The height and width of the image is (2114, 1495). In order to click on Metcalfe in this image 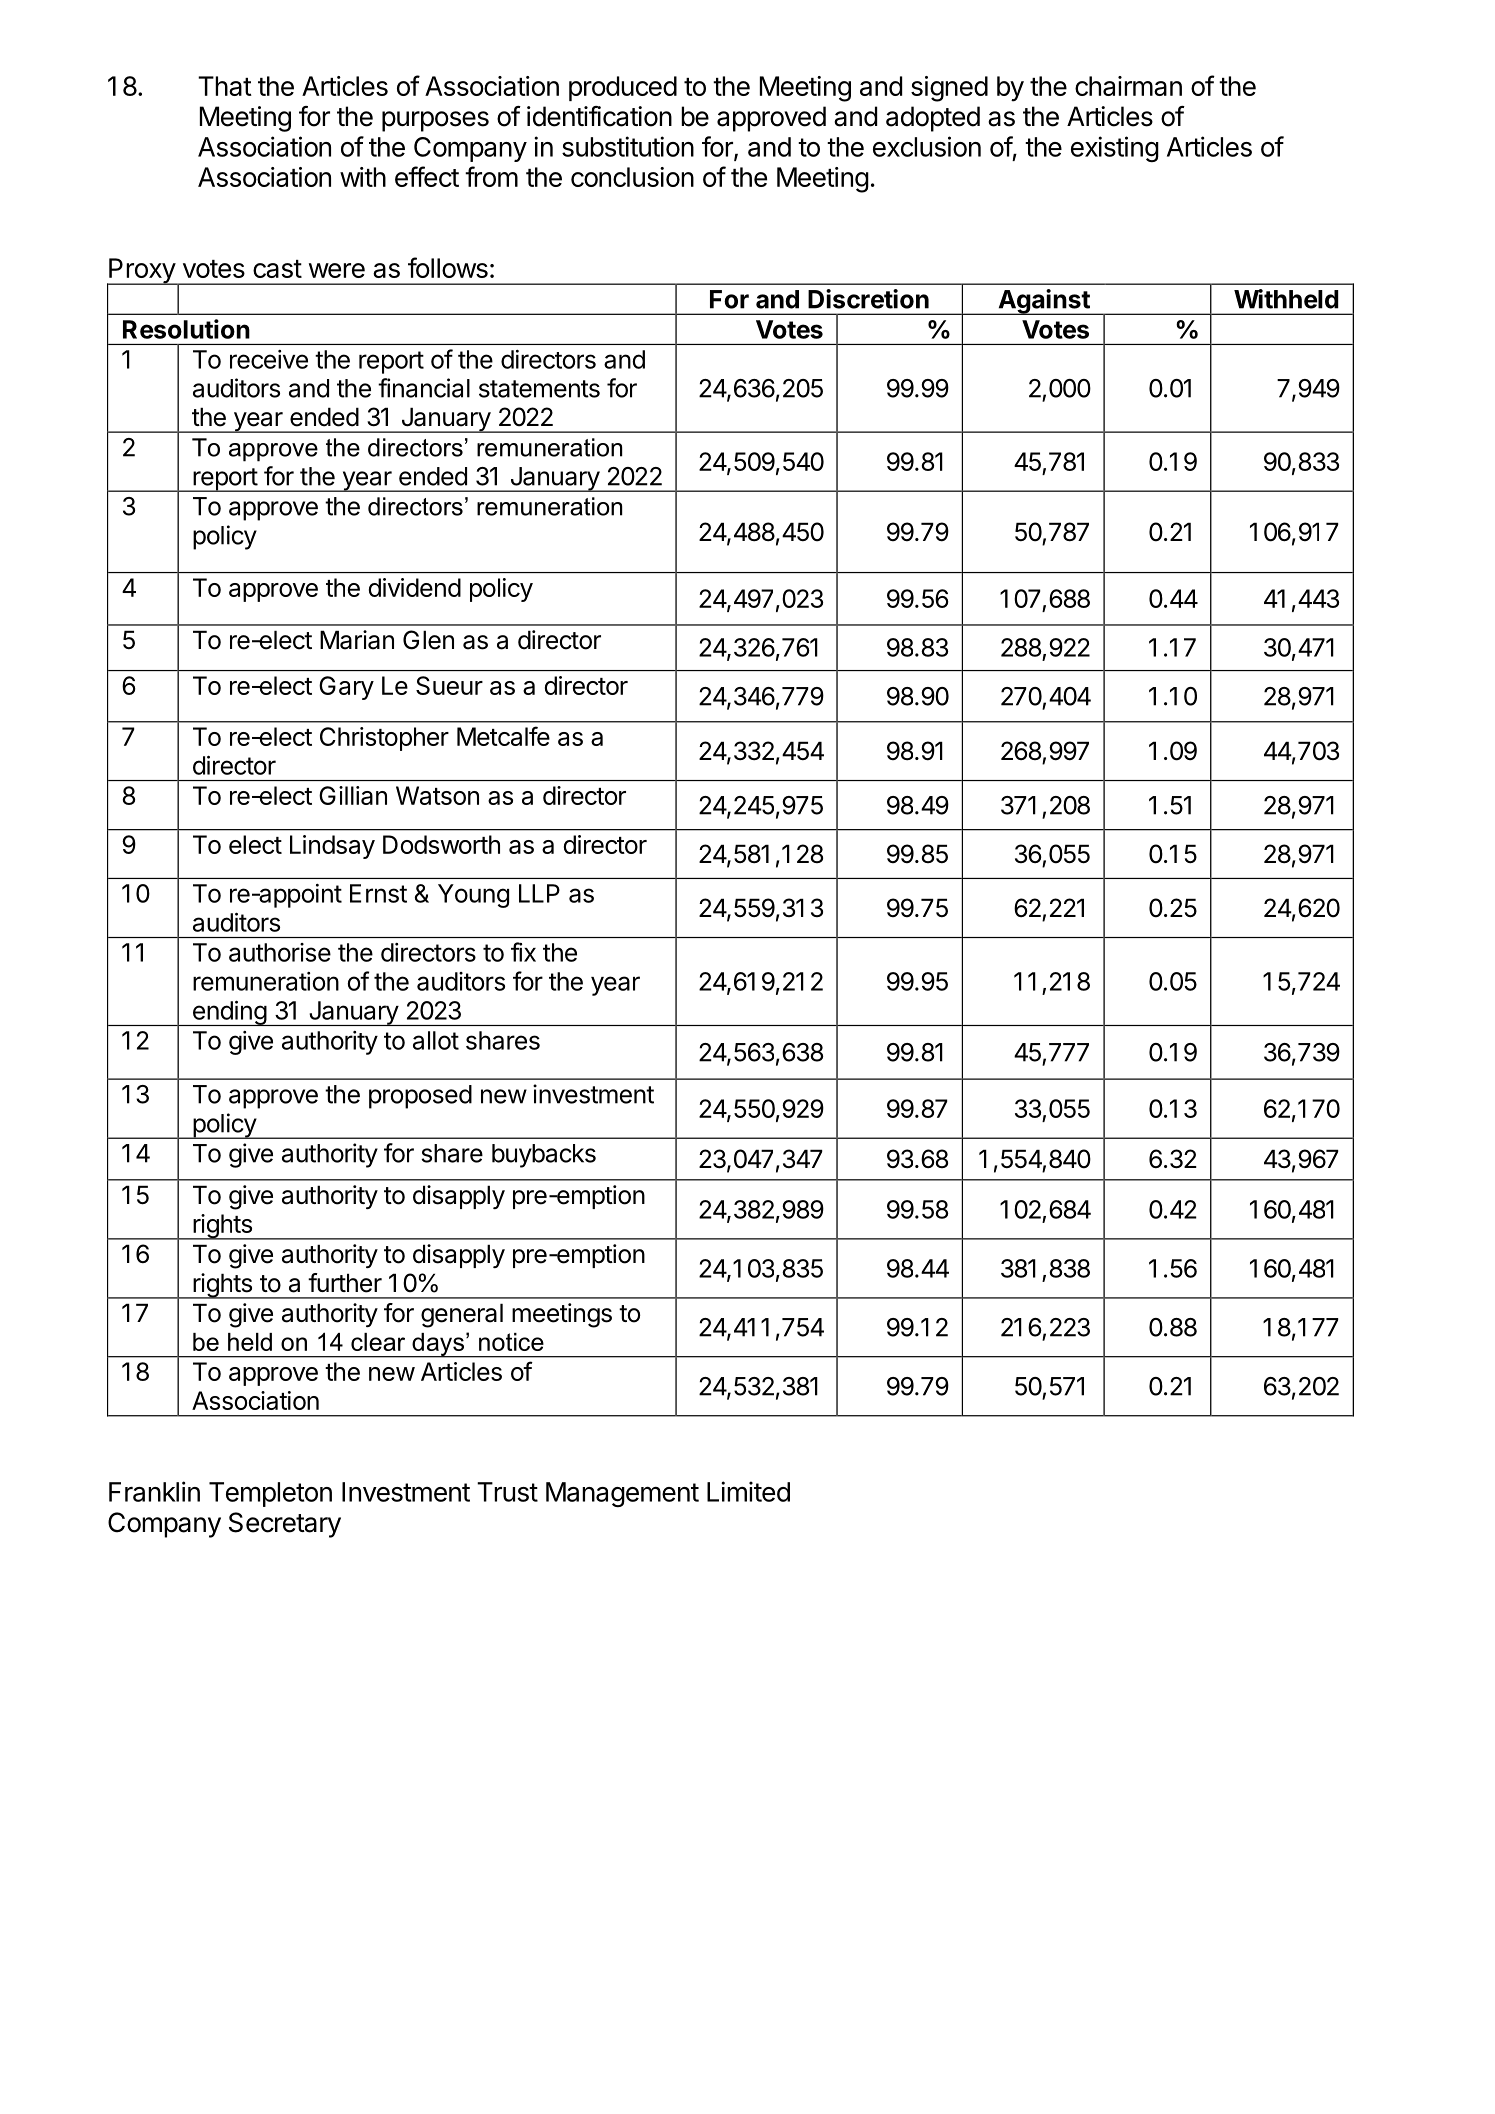, I will do `click(503, 736)`.
